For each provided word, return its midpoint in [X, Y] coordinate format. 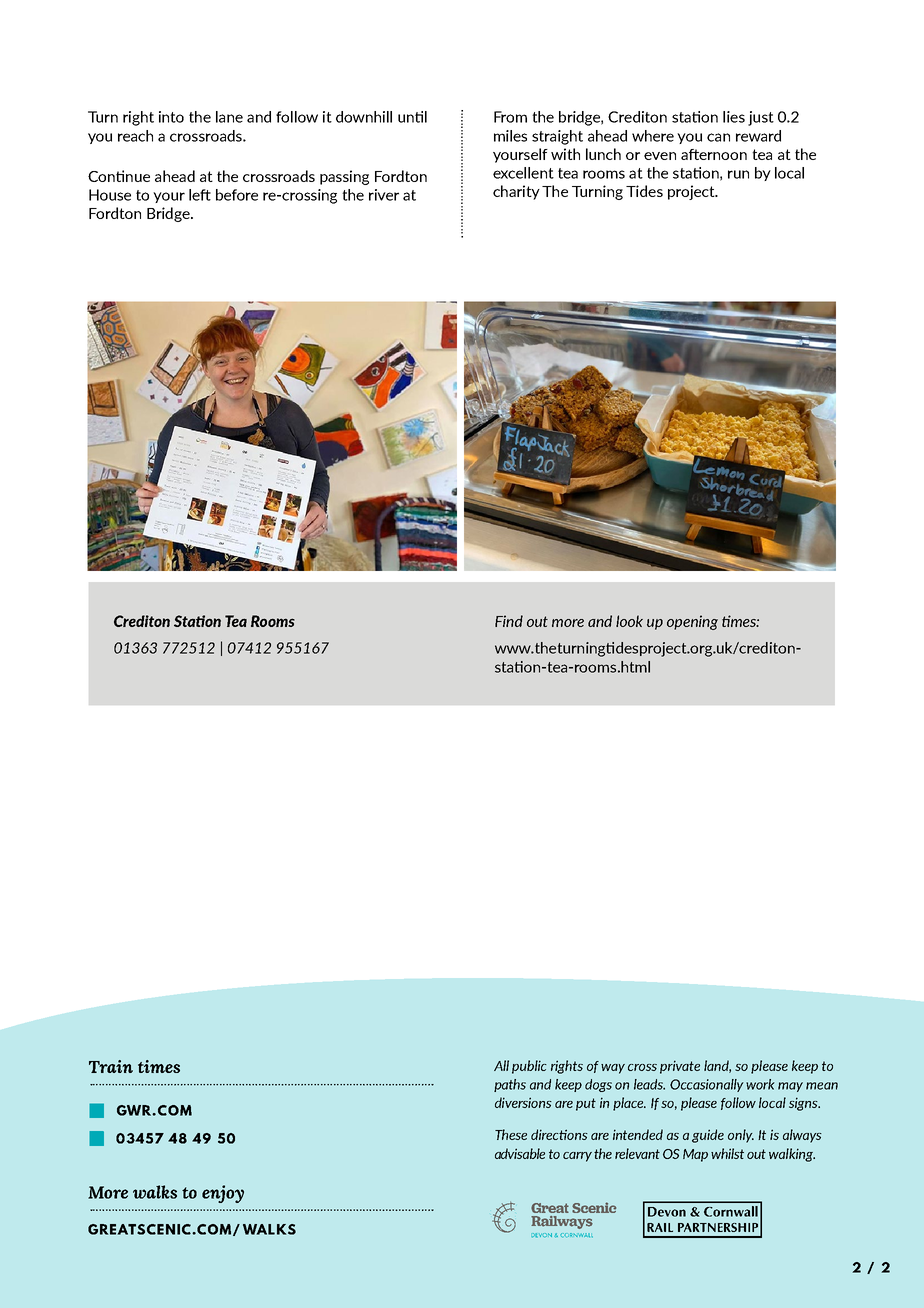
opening [692, 622]
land [717, 1066]
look [629, 621]
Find [509, 621]
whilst [727, 1153]
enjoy [223, 1194]
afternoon [714, 154]
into [171, 117]
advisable [520, 1153]
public [529, 1067]
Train [111, 1066]
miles [510, 136]
